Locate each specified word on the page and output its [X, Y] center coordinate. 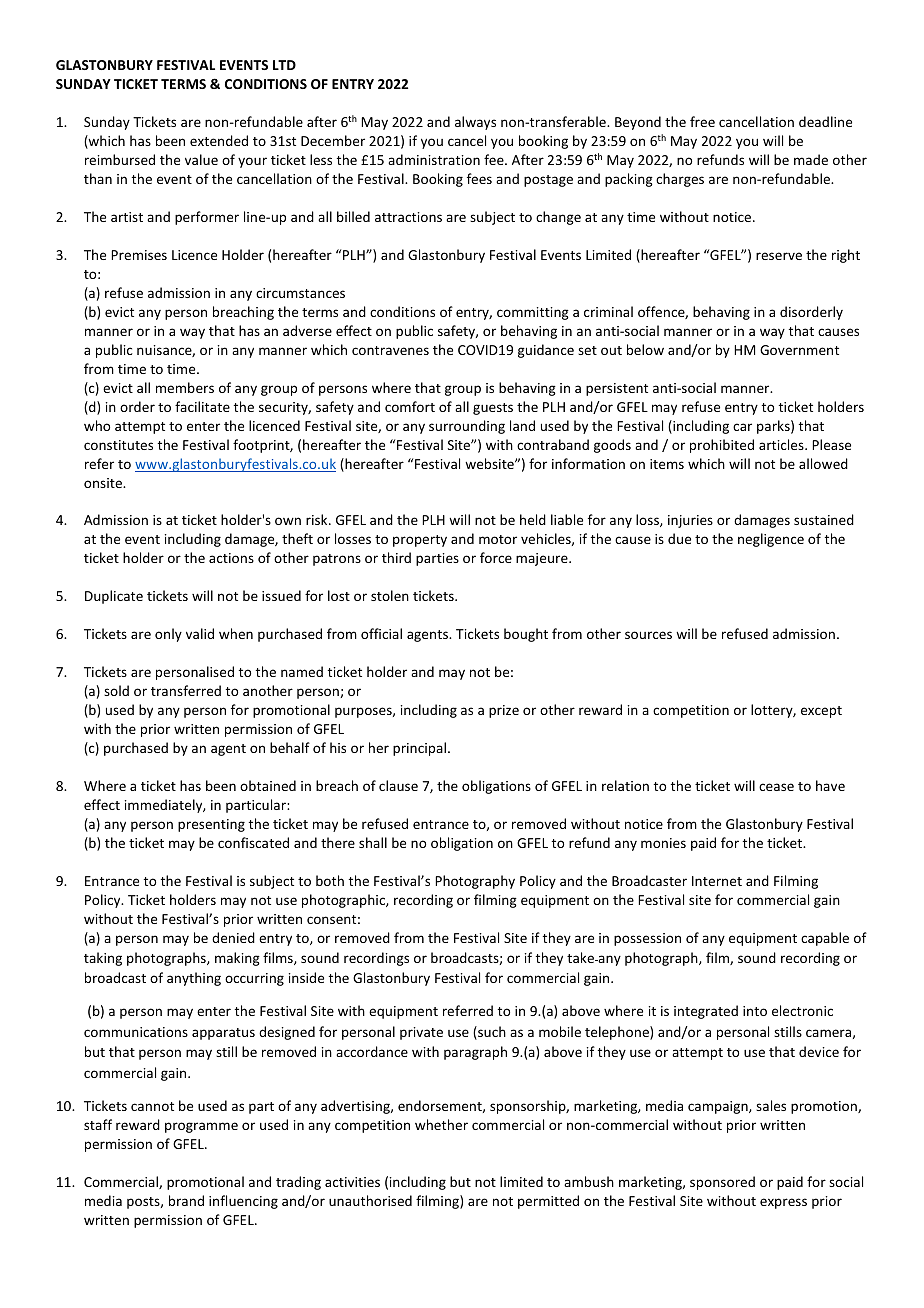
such [491, 1033]
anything [194, 979]
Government [799, 350]
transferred [186, 690]
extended [219, 140]
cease [776, 787]
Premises [139, 255]
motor [498, 539]
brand [186, 1200]
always [475, 123]
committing [533, 313]
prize [504, 711]
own [288, 521]
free [702, 121]
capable [825, 939]
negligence [771, 540]
